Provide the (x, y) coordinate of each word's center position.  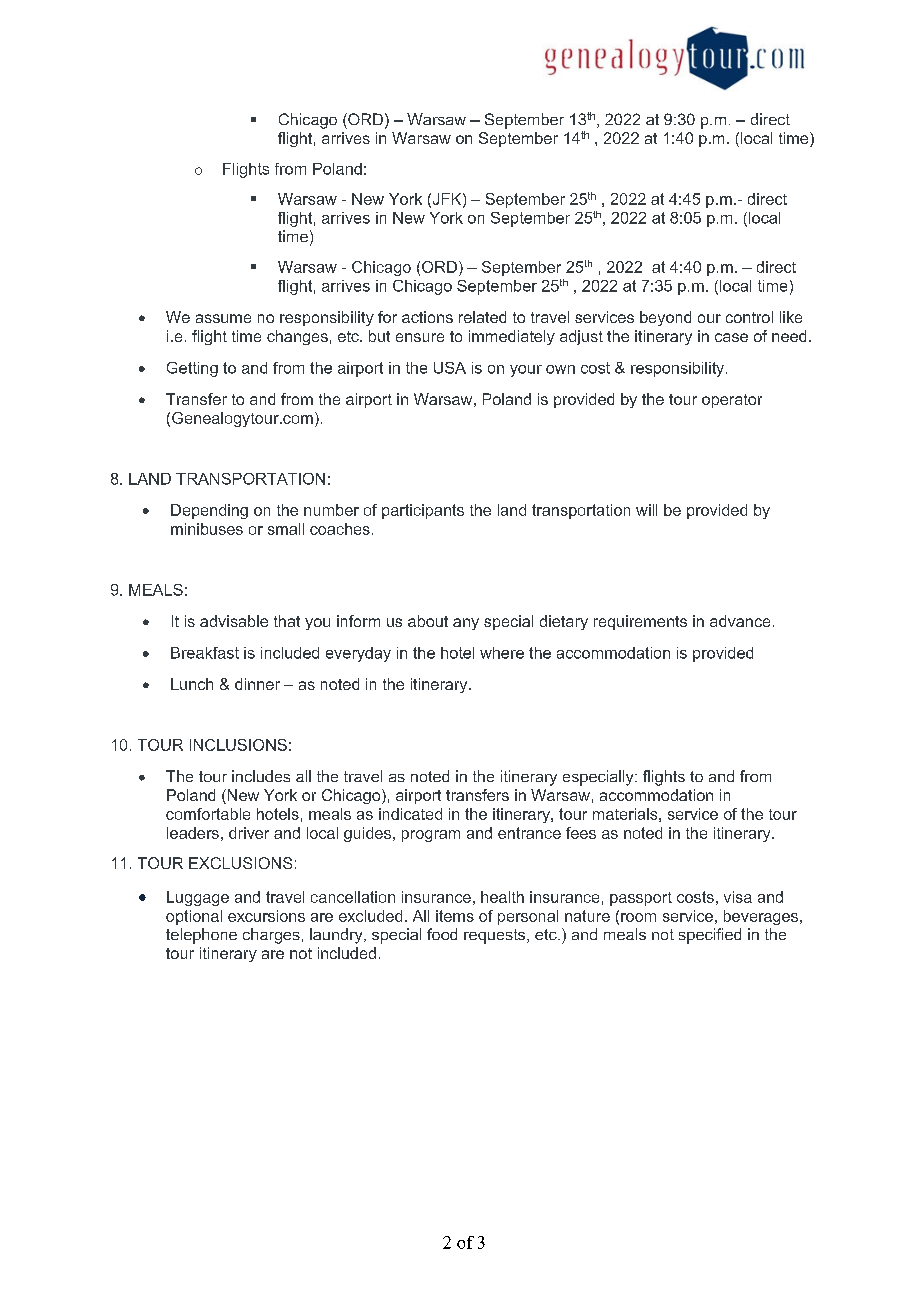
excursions (266, 916)
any (466, 624)
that (287, 621)
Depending (209, 511)
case (731, 337)
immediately (512, 337)
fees (581, 833)
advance (740, 621)
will (646, 510)
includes (261, 776)
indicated (410, 814)
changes (297, 337)
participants (423, 511)
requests (496, 936)
